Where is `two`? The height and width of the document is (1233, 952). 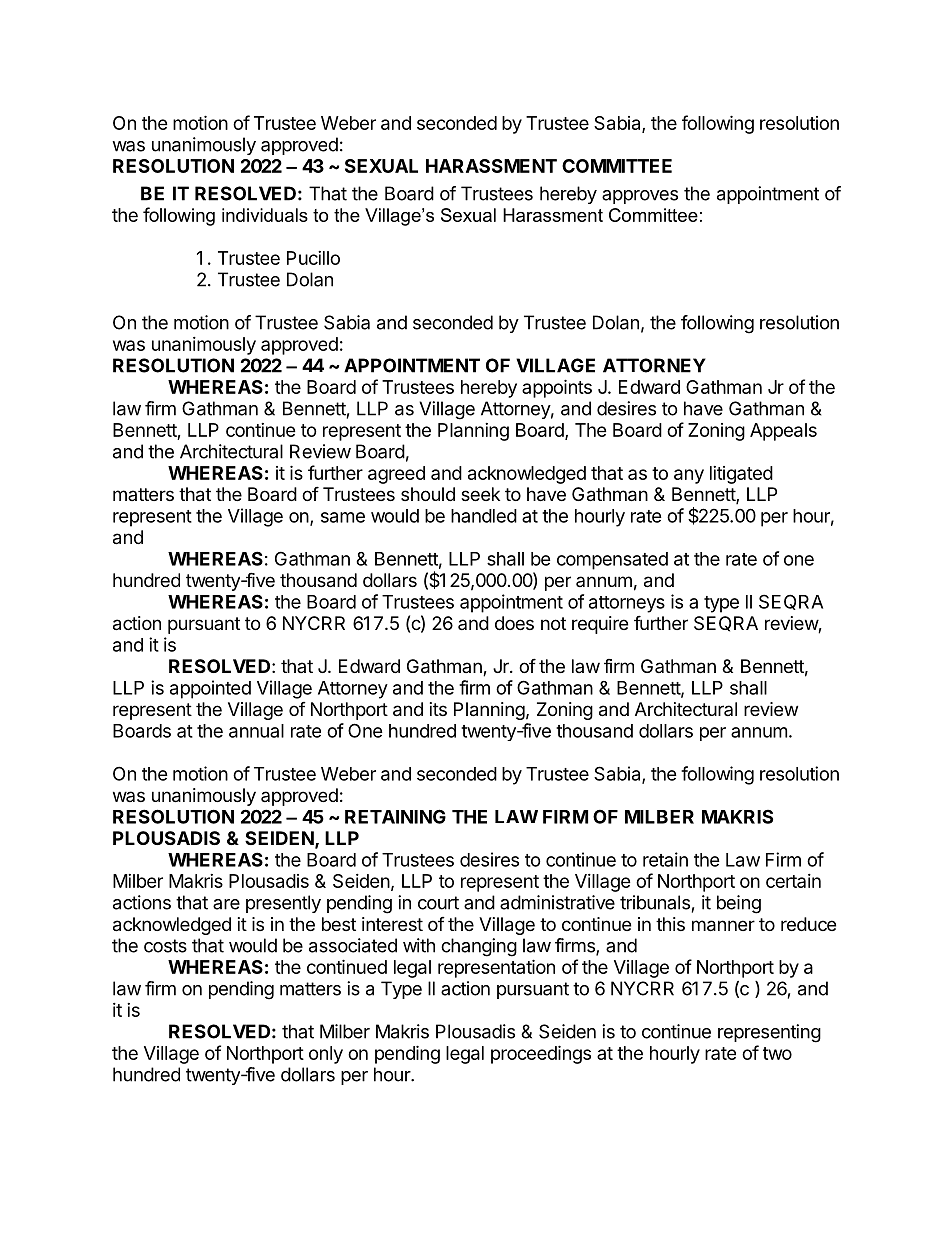 two is located at coordinates (777, 1053).
